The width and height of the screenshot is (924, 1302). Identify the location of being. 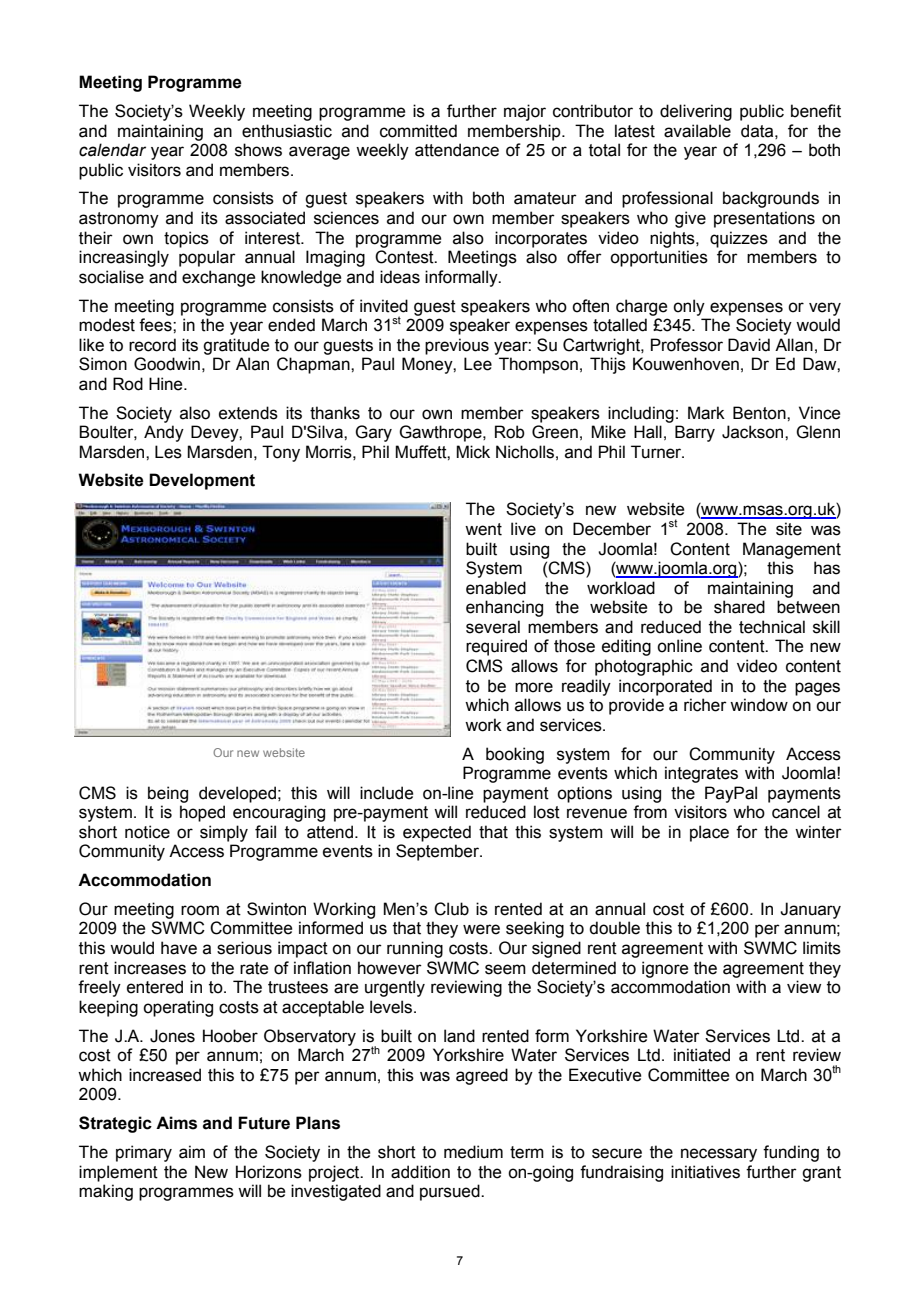
(168, 794).
